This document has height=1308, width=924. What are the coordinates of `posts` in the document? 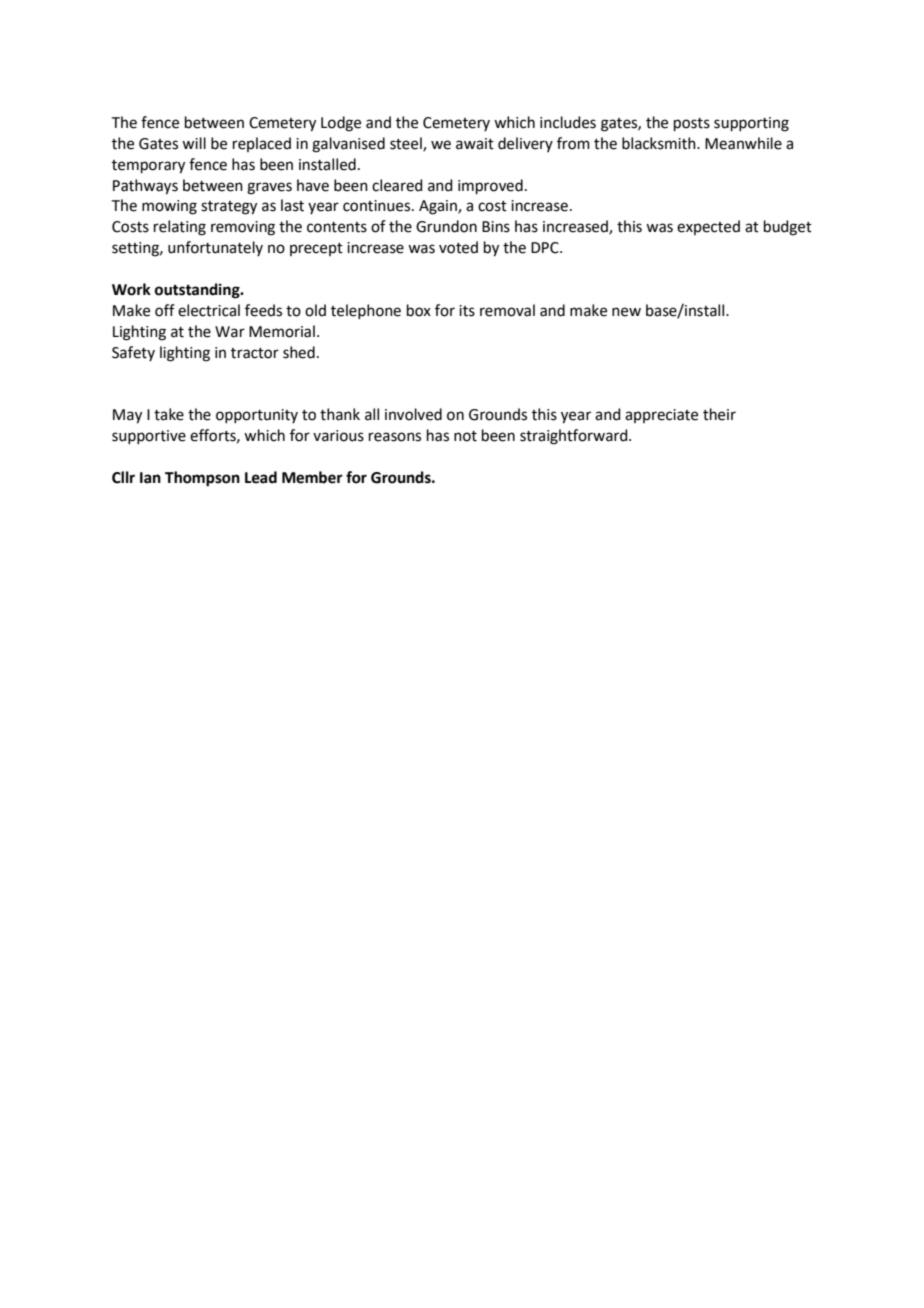 It's located at (692, 124).
